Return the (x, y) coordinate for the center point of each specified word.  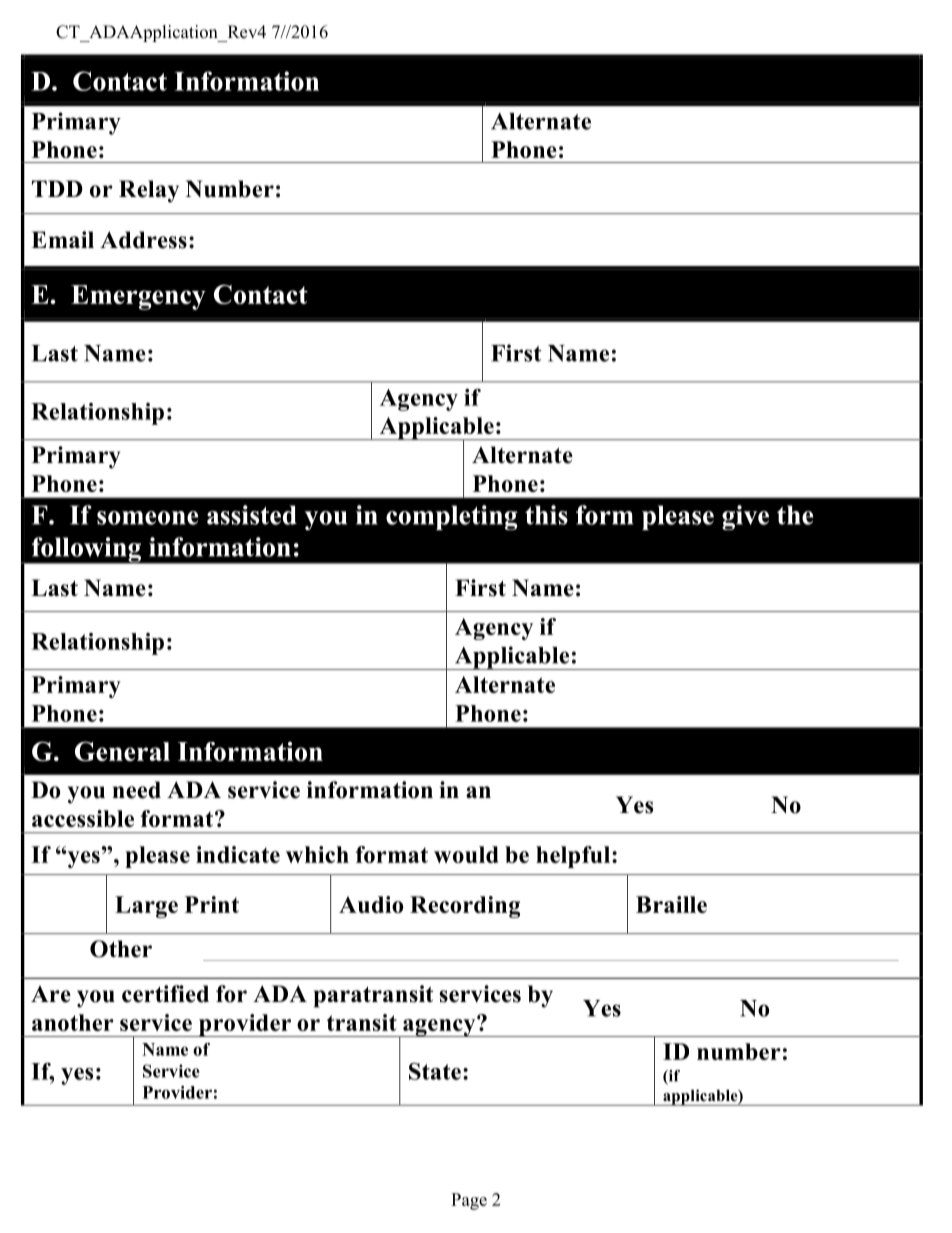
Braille (671, 904)
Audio (371, 904)
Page (469, 1201)
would (466, 854)
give (745, 517)
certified (165, 994)
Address (143, 240)
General (122, 751)
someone (147, 518)
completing (452, 517)
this (546, 515)
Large (146, 907)
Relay (149, 191)
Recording (465, 907)
